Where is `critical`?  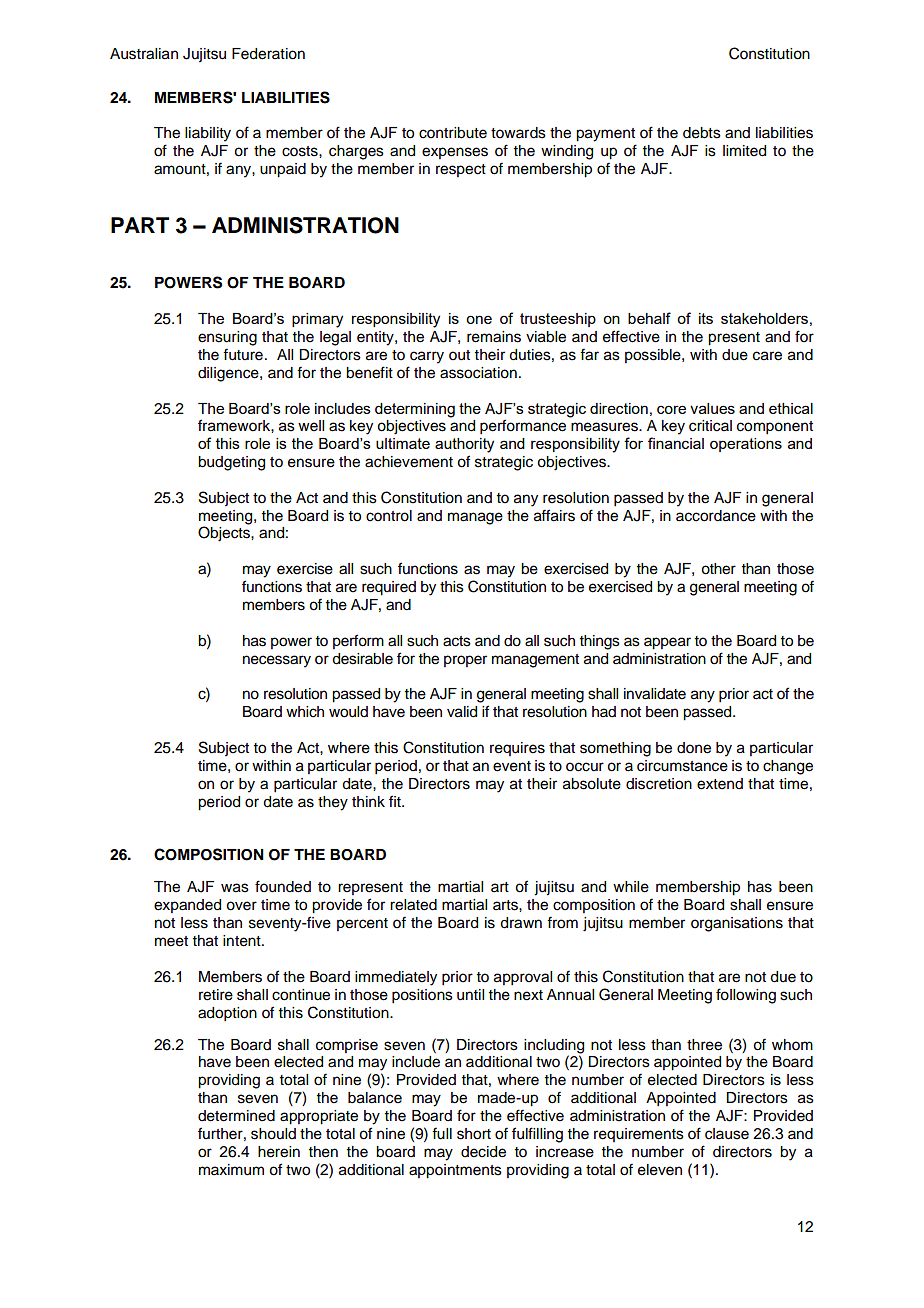 critical is located at coordinates (710, 426).
